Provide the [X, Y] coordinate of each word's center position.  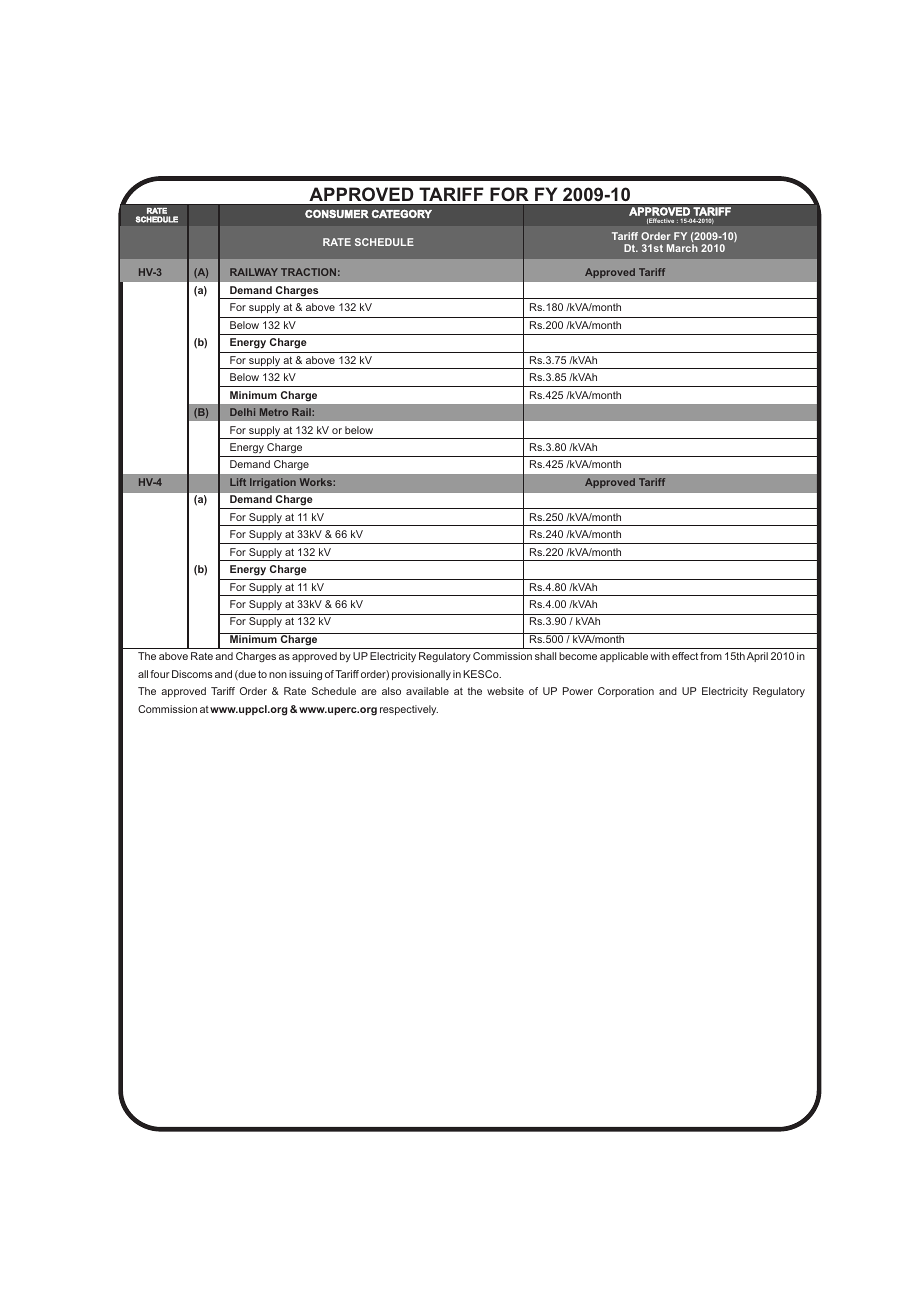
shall [545, 656]
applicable [624, 657]
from [711, 656]
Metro [274, 412]
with [660, 656]
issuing [305, 675]
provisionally [421, 675]
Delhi [242, 412]
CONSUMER [337, 213]
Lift [238, 482]
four [160, 674]
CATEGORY [402, 213]
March [682, 248]
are [369, 692]
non [278, 675]
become [578, 656]
